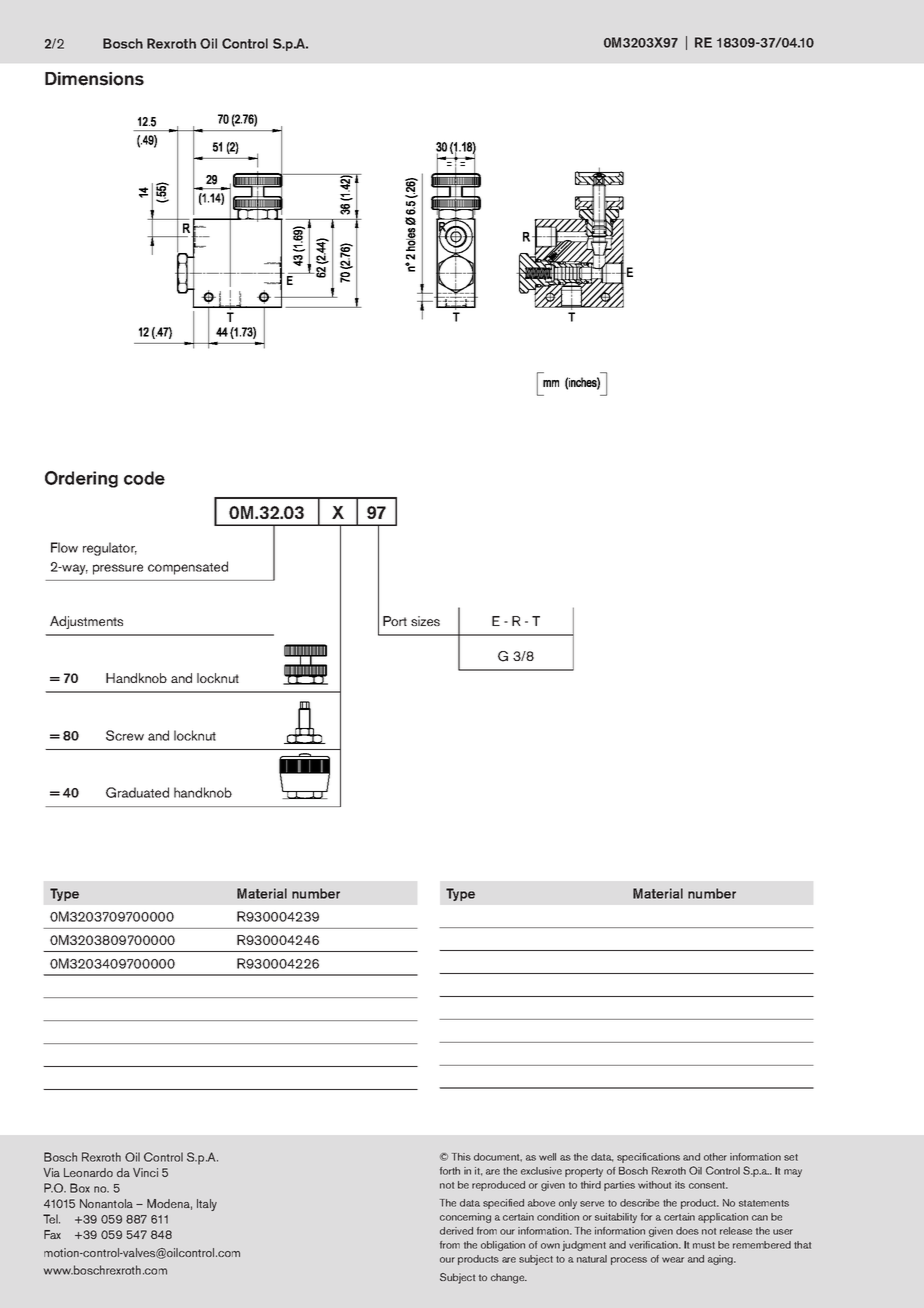 This screenshot has height=1308, width=924. What do you see at coordinates (125, 735) in the screenshot?
I see `Screw` at bounding box center [125, 735].
